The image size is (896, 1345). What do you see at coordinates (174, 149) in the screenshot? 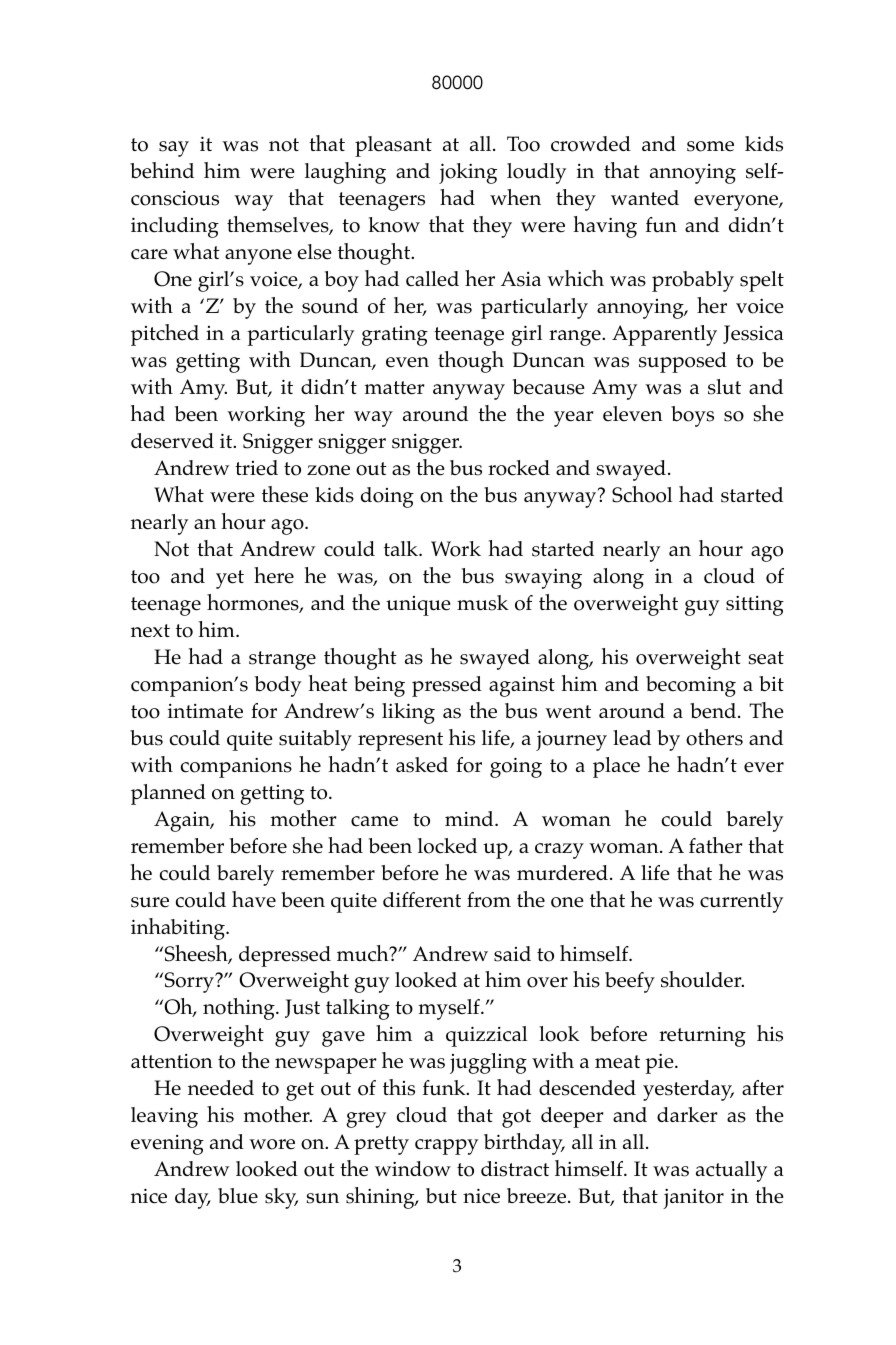
I see `say` at bounding box center [174, 149].
